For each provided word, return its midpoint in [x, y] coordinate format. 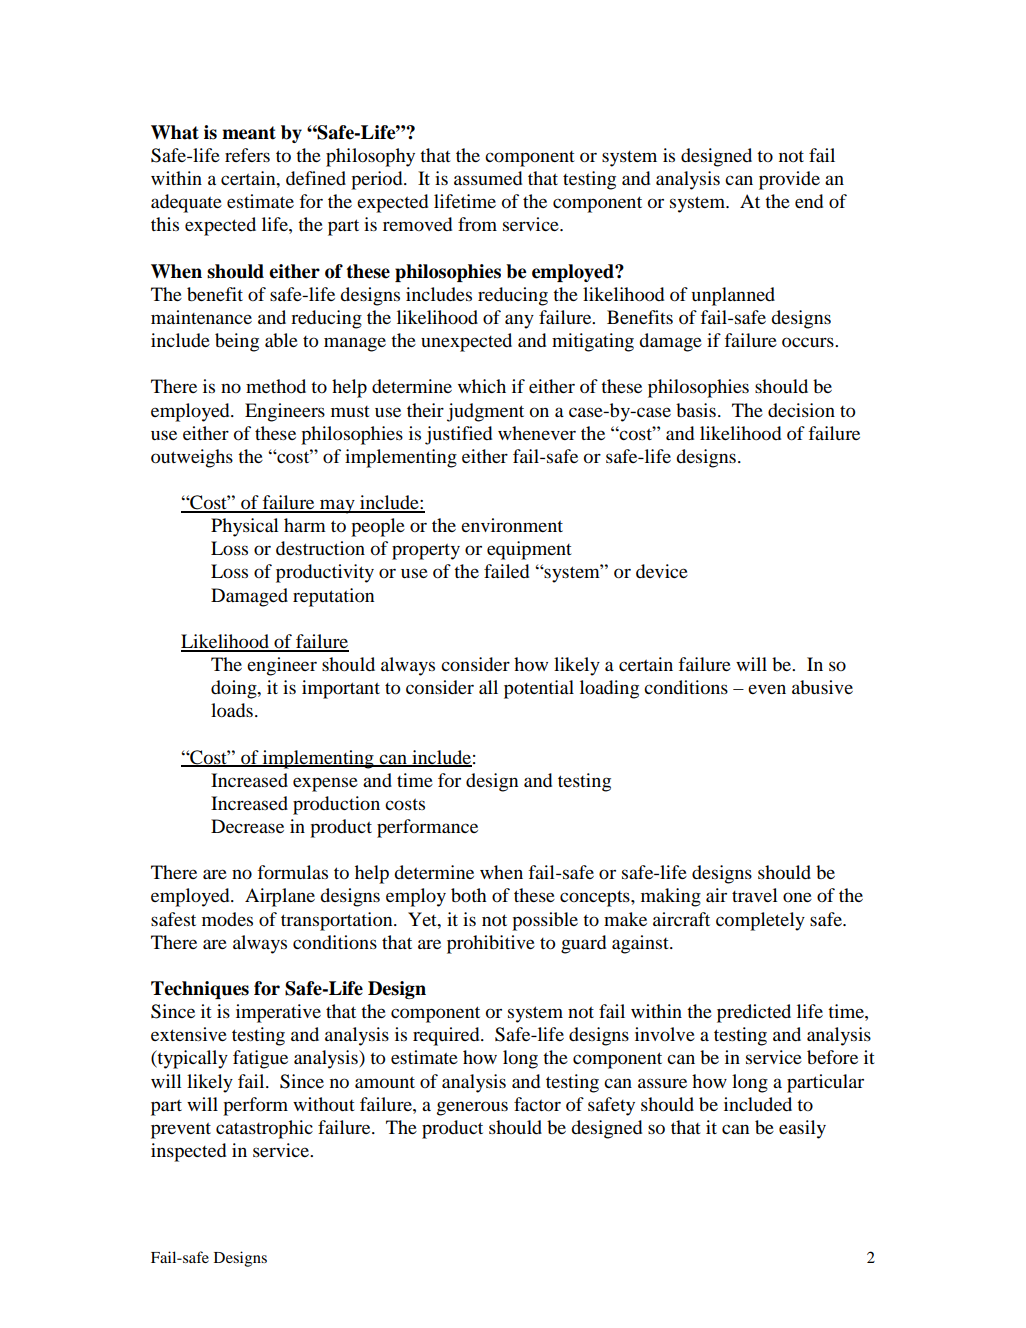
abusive [822, 687]
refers [247, 155]
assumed [488, 178]
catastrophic [264, 1129]
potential [539, 689]
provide [789, 180]
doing [235, 689]
